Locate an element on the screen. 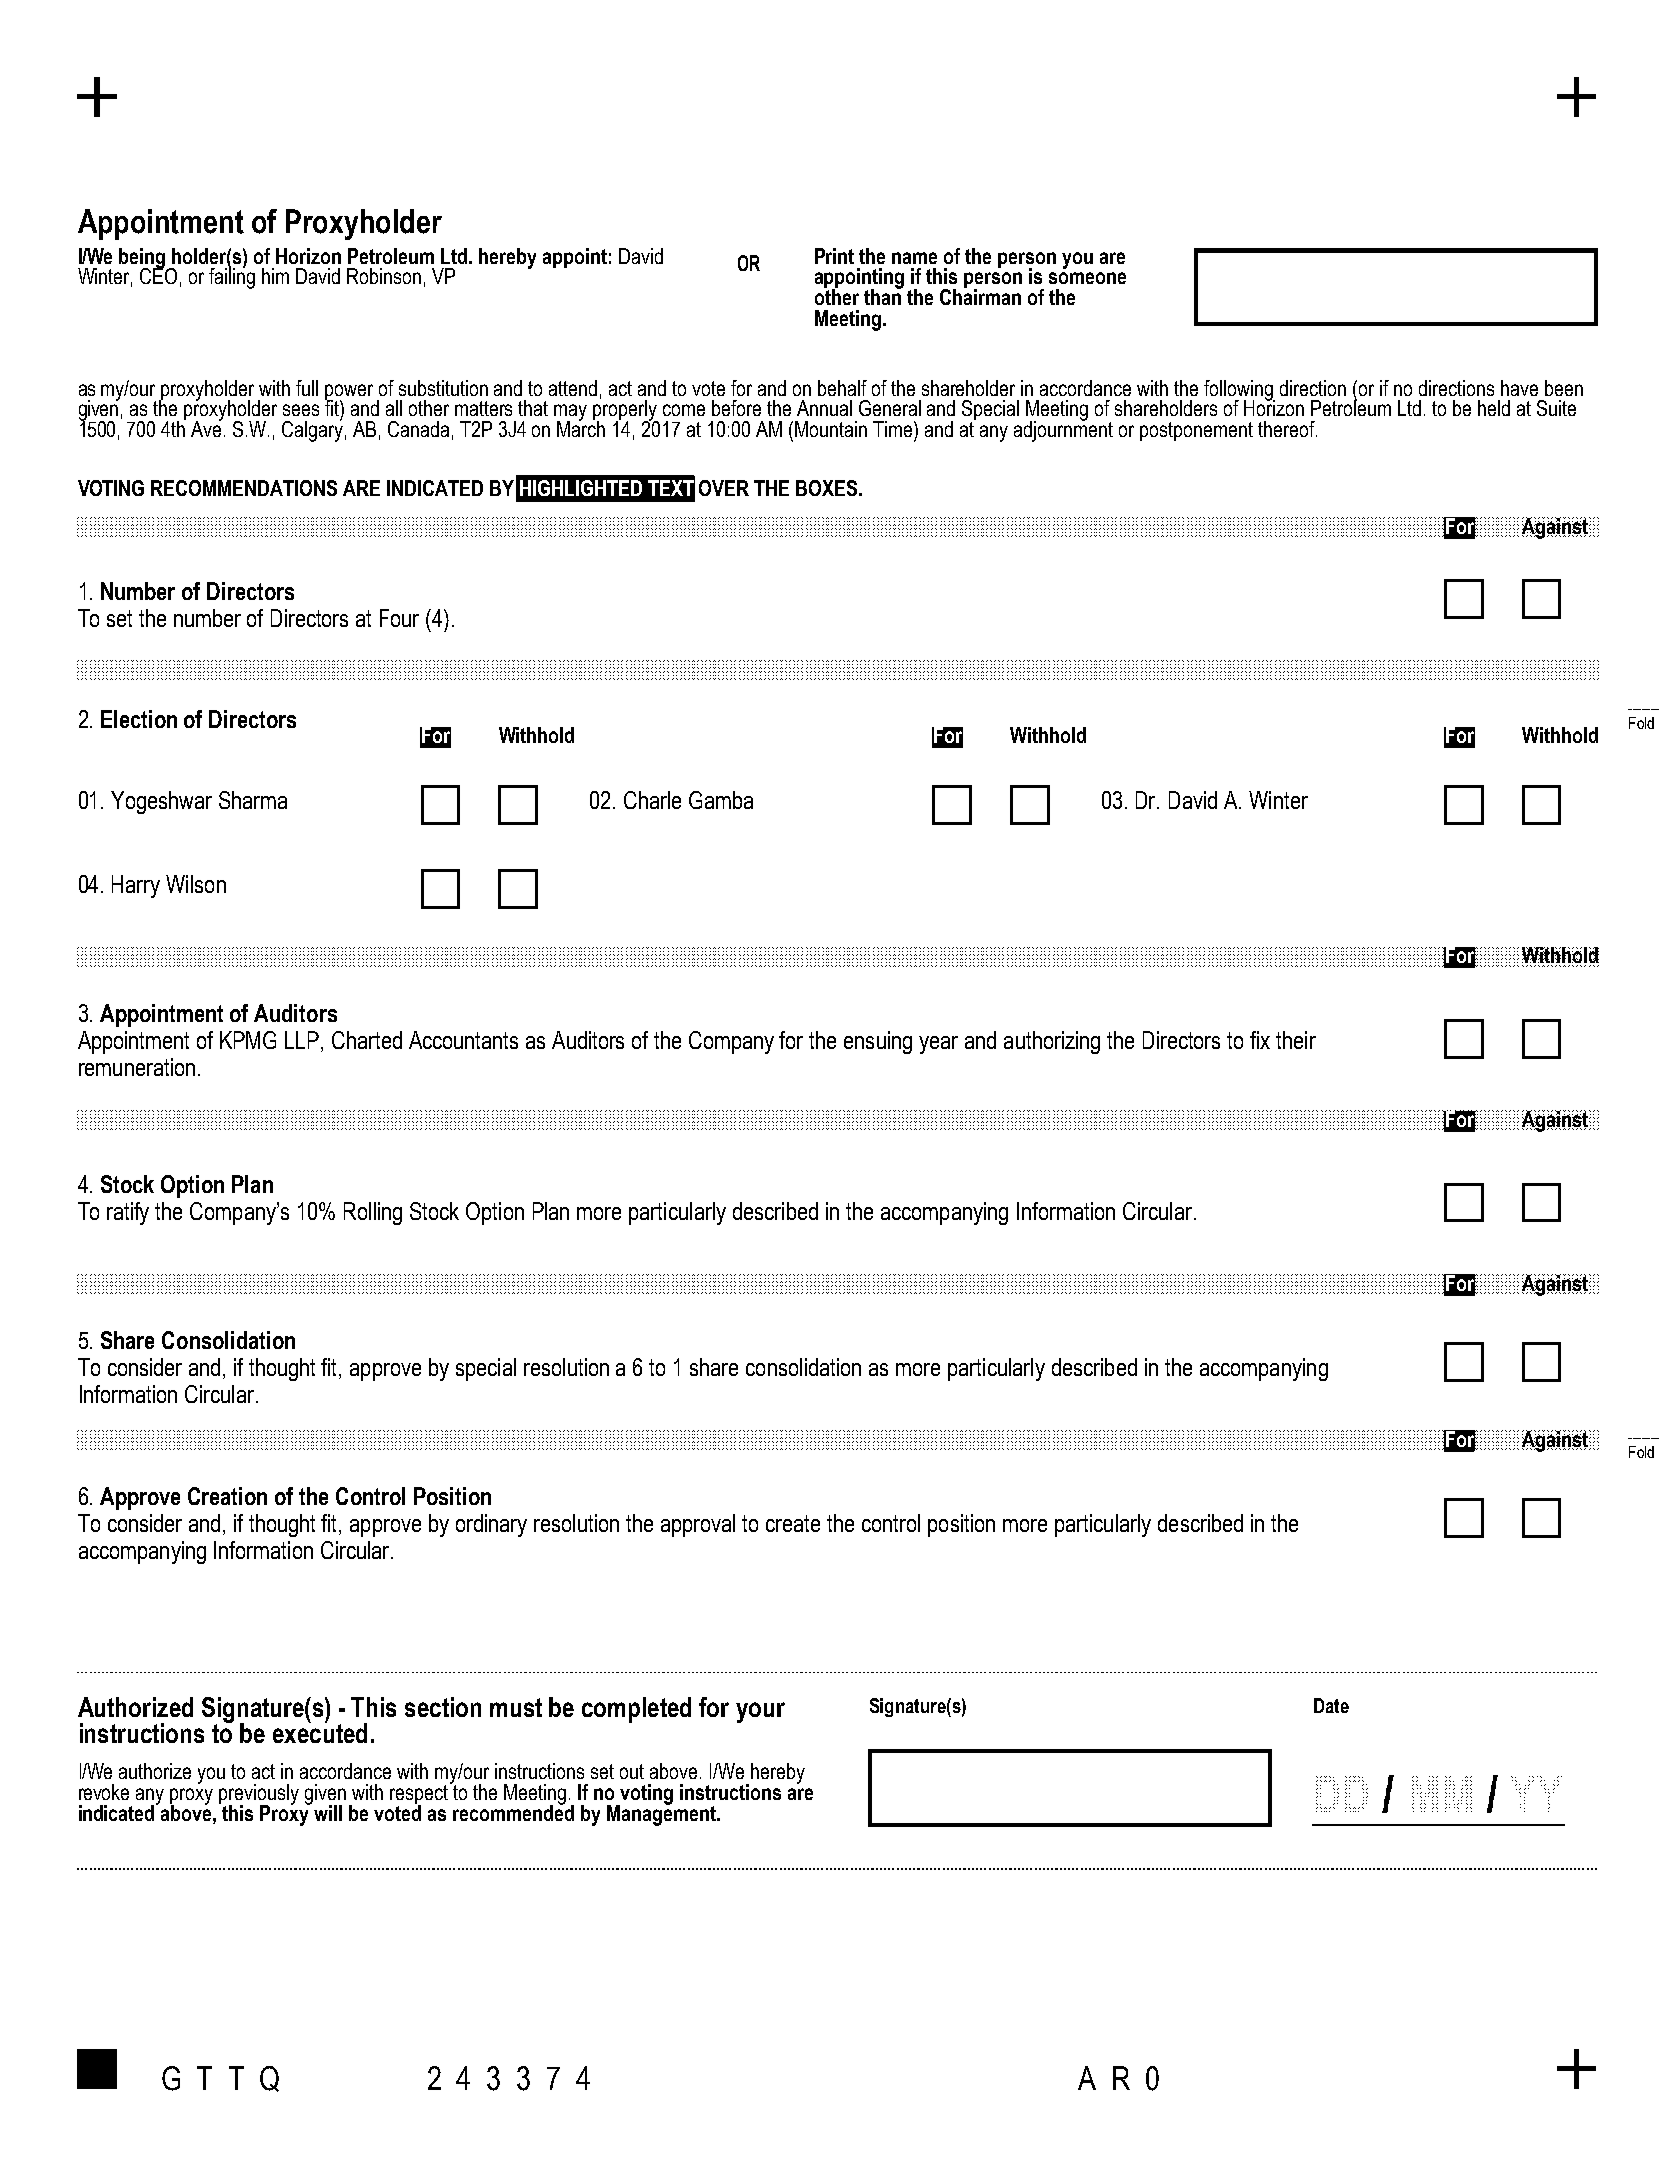 This screenshot has width=1675, height=2164. LLP is located at coordinates (303, 1040).
